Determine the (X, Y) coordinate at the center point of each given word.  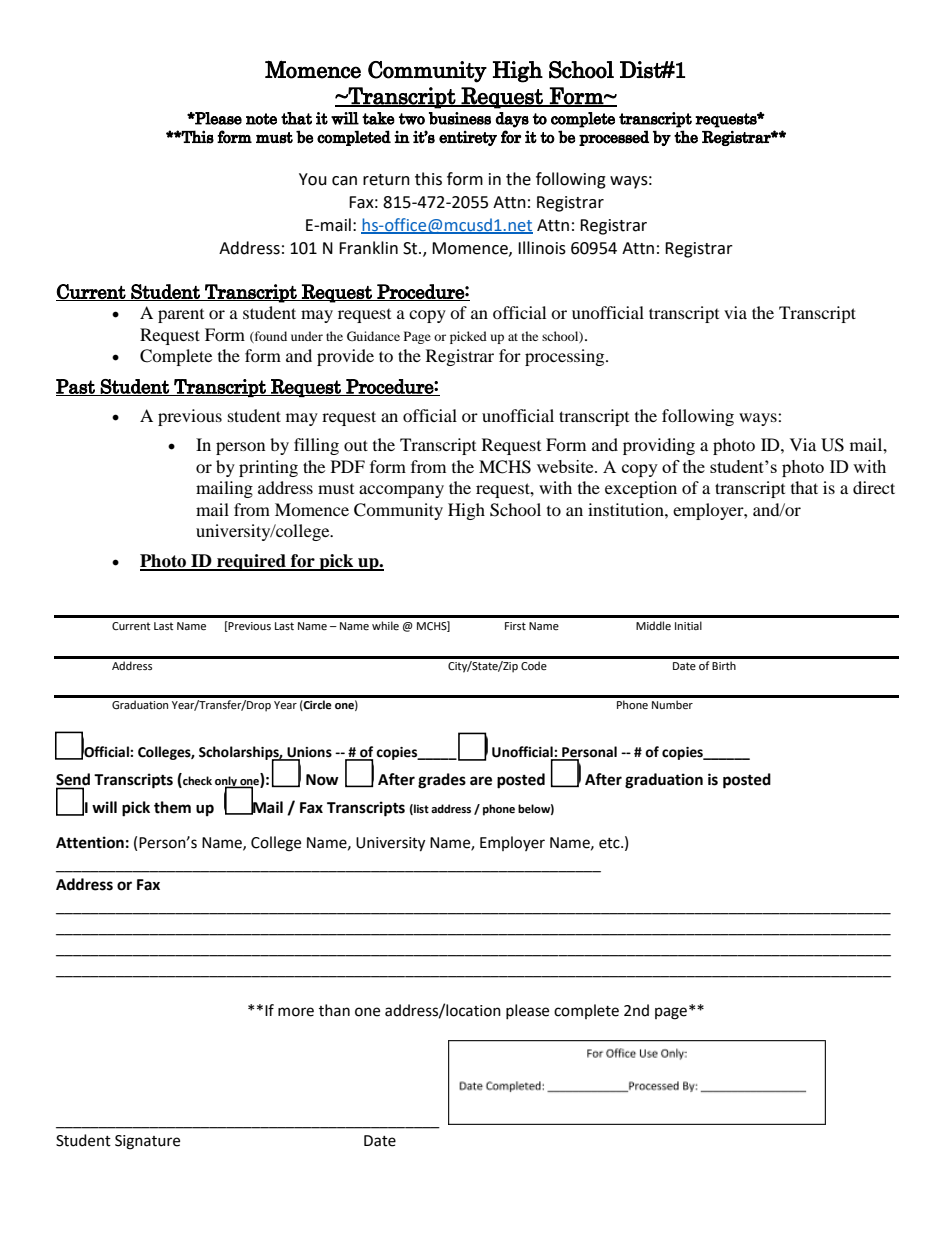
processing (566, 357)
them (172, 807)
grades (442, 781)
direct (874, 487)
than (334, 1010)
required (251, 562)
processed (614, 138)
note (261, 119)
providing (659, 446)
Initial (688, 625)
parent (181, 316)
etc (610, 843)
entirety (468, 138)
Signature (147, 1142)
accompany (401, 491)
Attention (90, 842)
